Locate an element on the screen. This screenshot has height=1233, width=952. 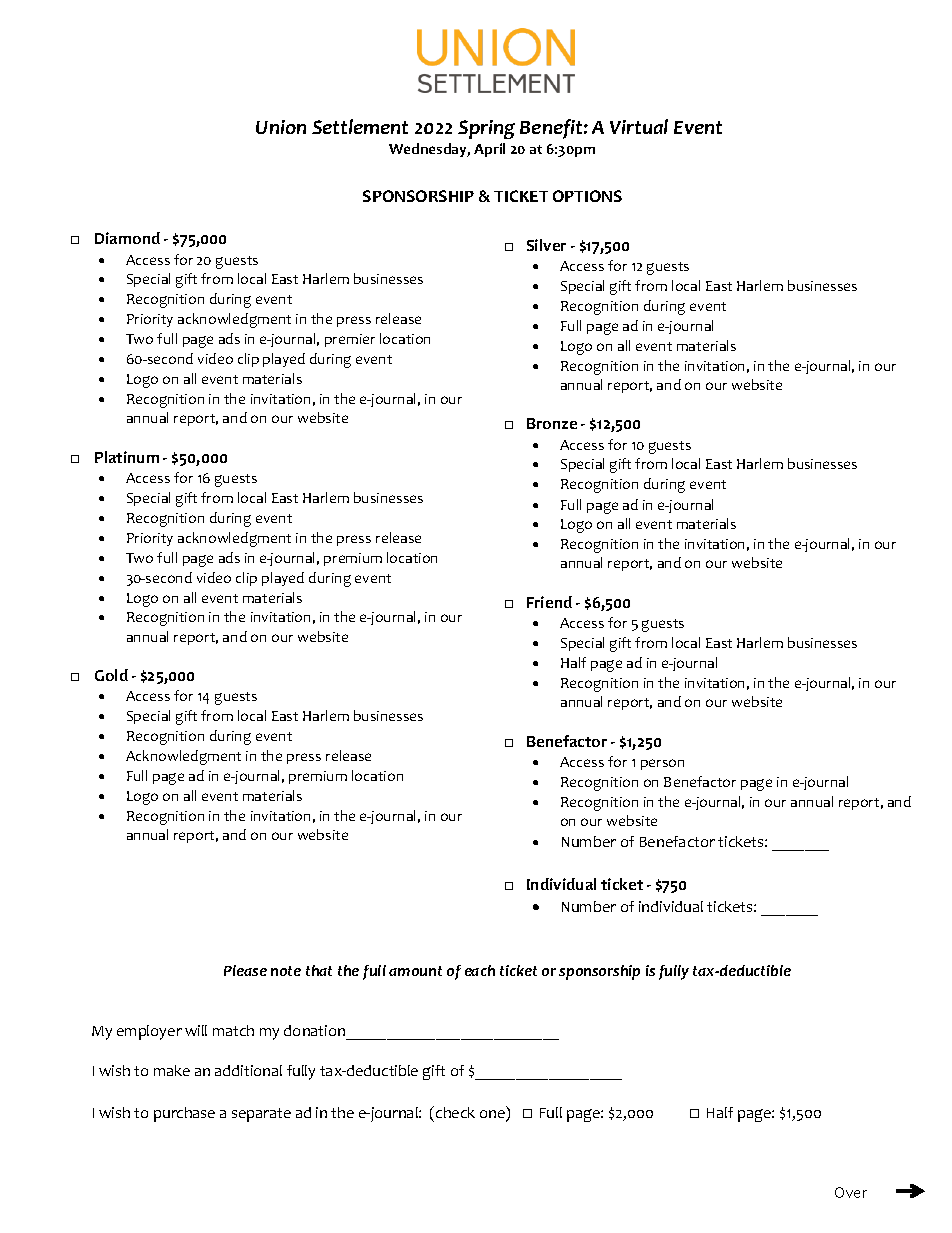
Gold is located at coordinates (111, 675).
